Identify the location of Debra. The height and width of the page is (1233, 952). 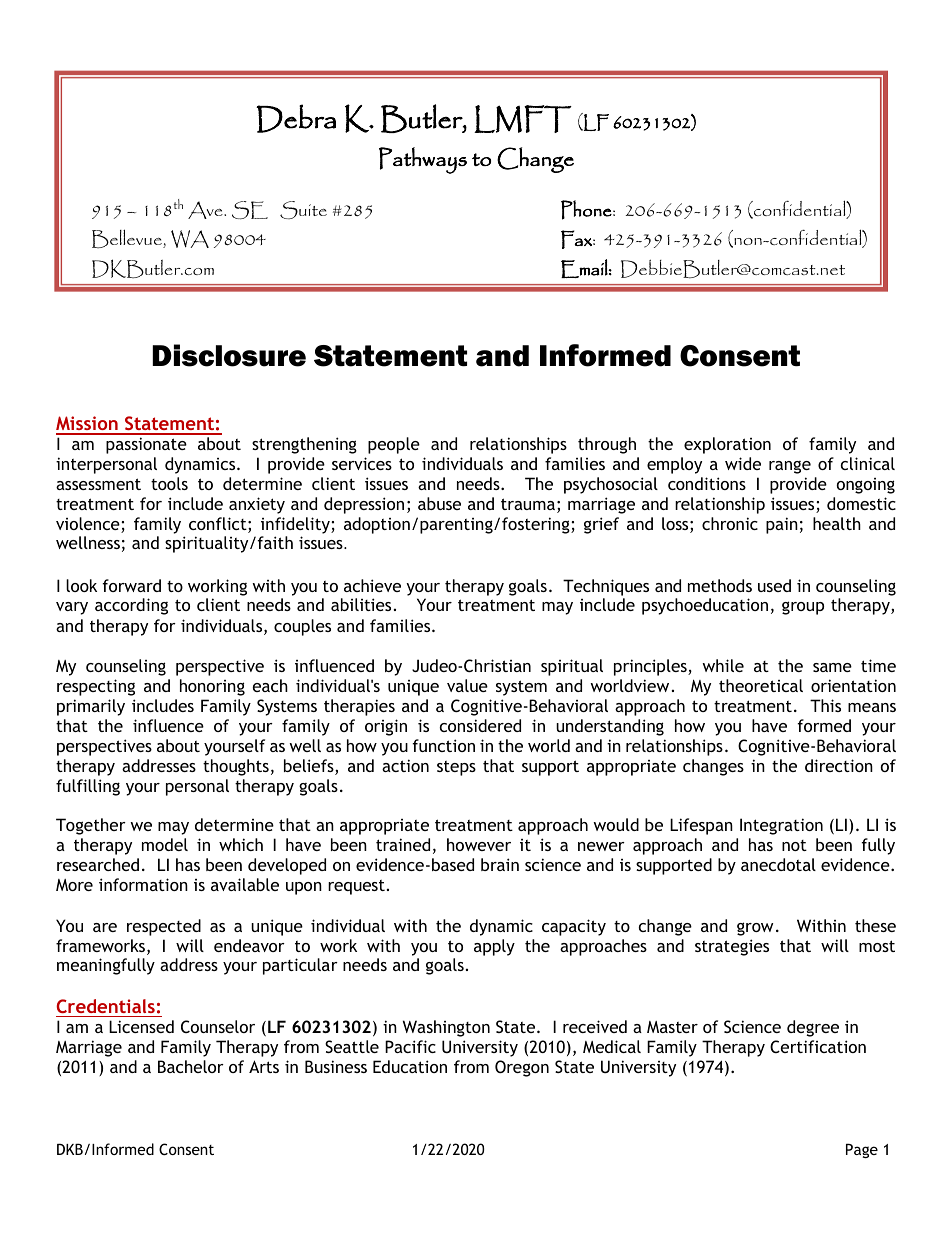
(296, 118).
